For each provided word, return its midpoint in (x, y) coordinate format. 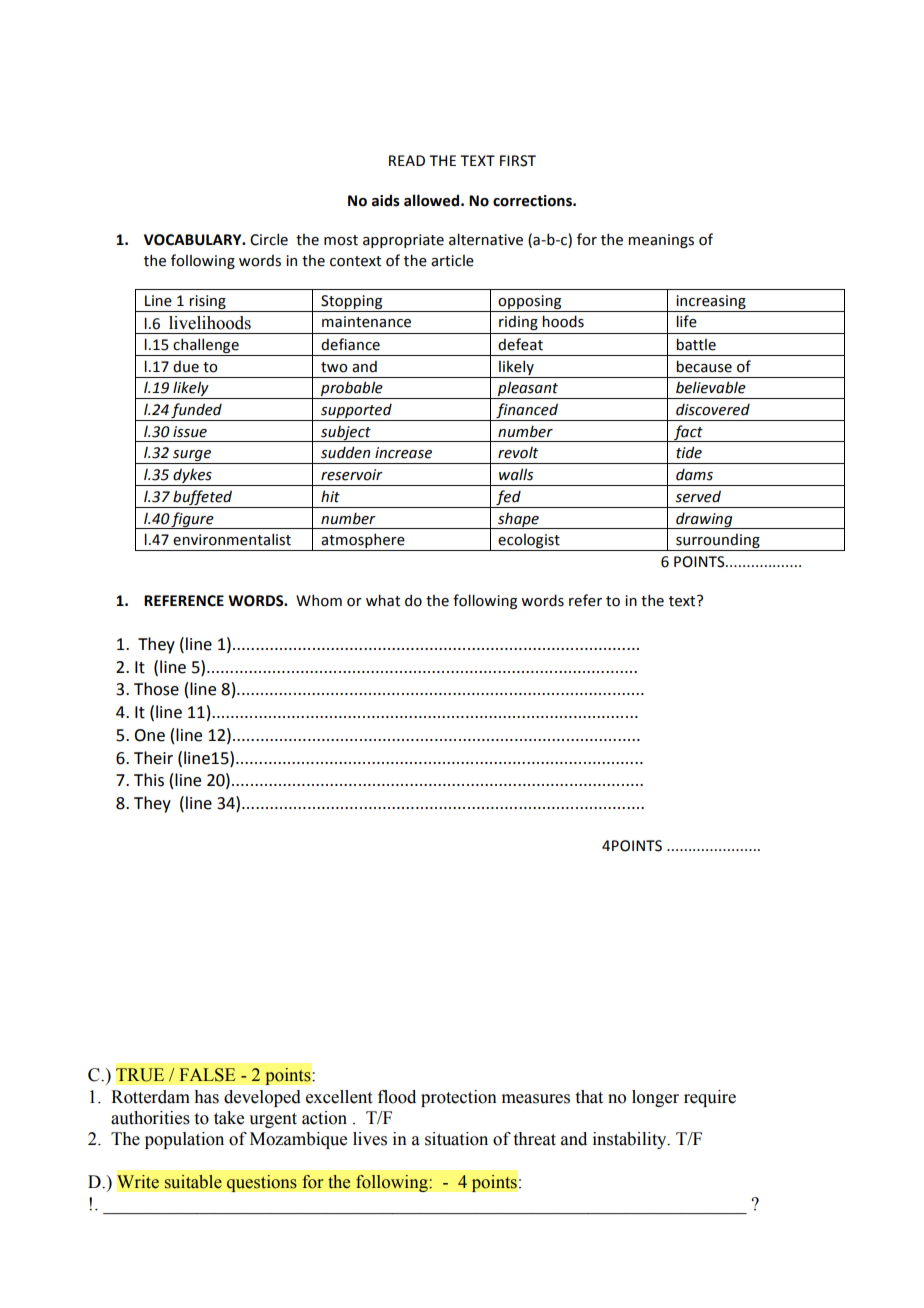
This (149, 780)
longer (655, 1098)
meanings (661, 241)
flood (397, 1097)
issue (190, 432)
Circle (269, 239)
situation (456, 1139)
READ (407, 160)
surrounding (718, 542)
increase (403, 453)
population (184, 1140)
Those (156, 689)
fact (688, 433)
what (383, 600)
